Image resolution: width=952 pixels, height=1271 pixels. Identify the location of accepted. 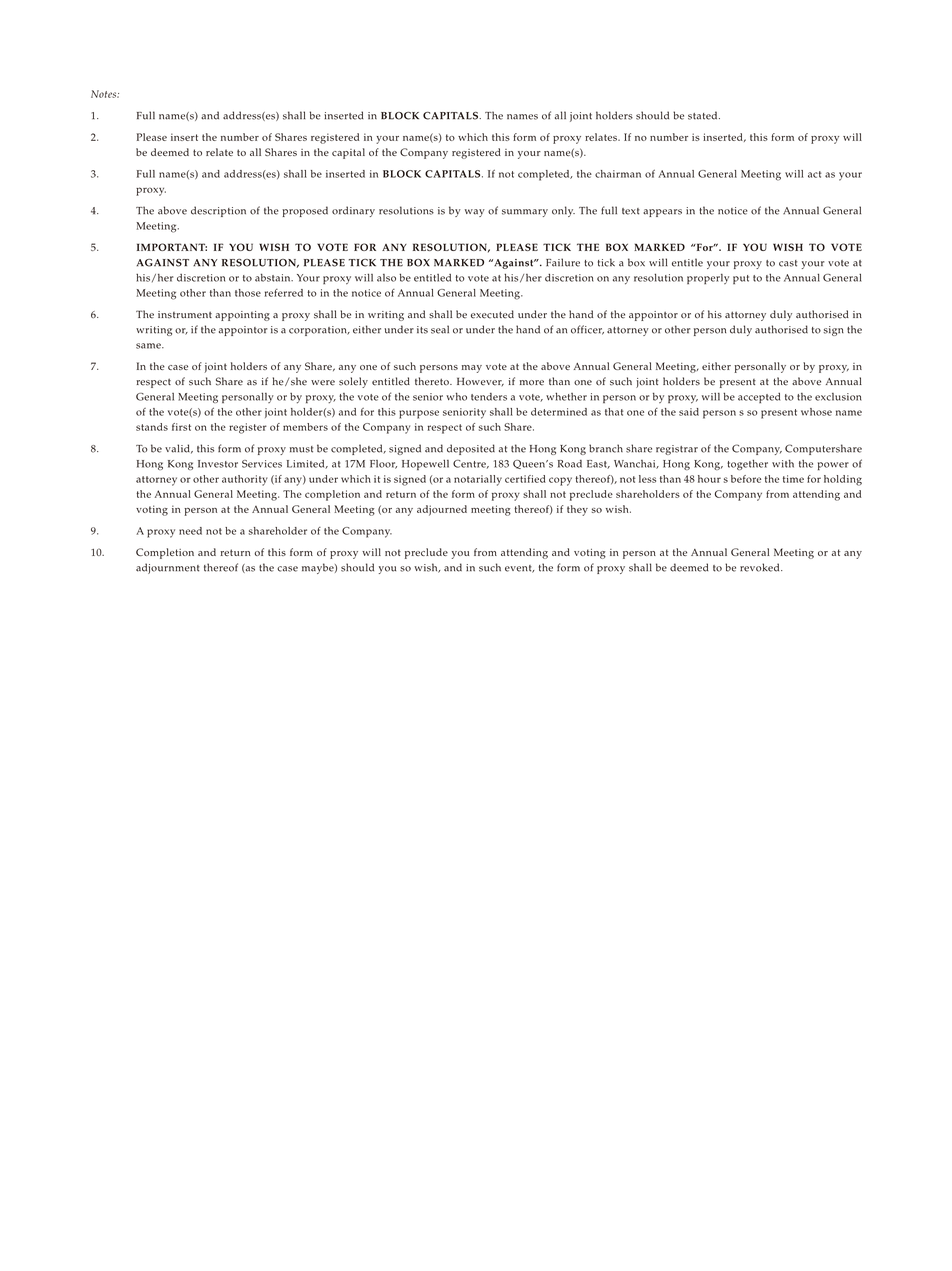
(759, 398).
